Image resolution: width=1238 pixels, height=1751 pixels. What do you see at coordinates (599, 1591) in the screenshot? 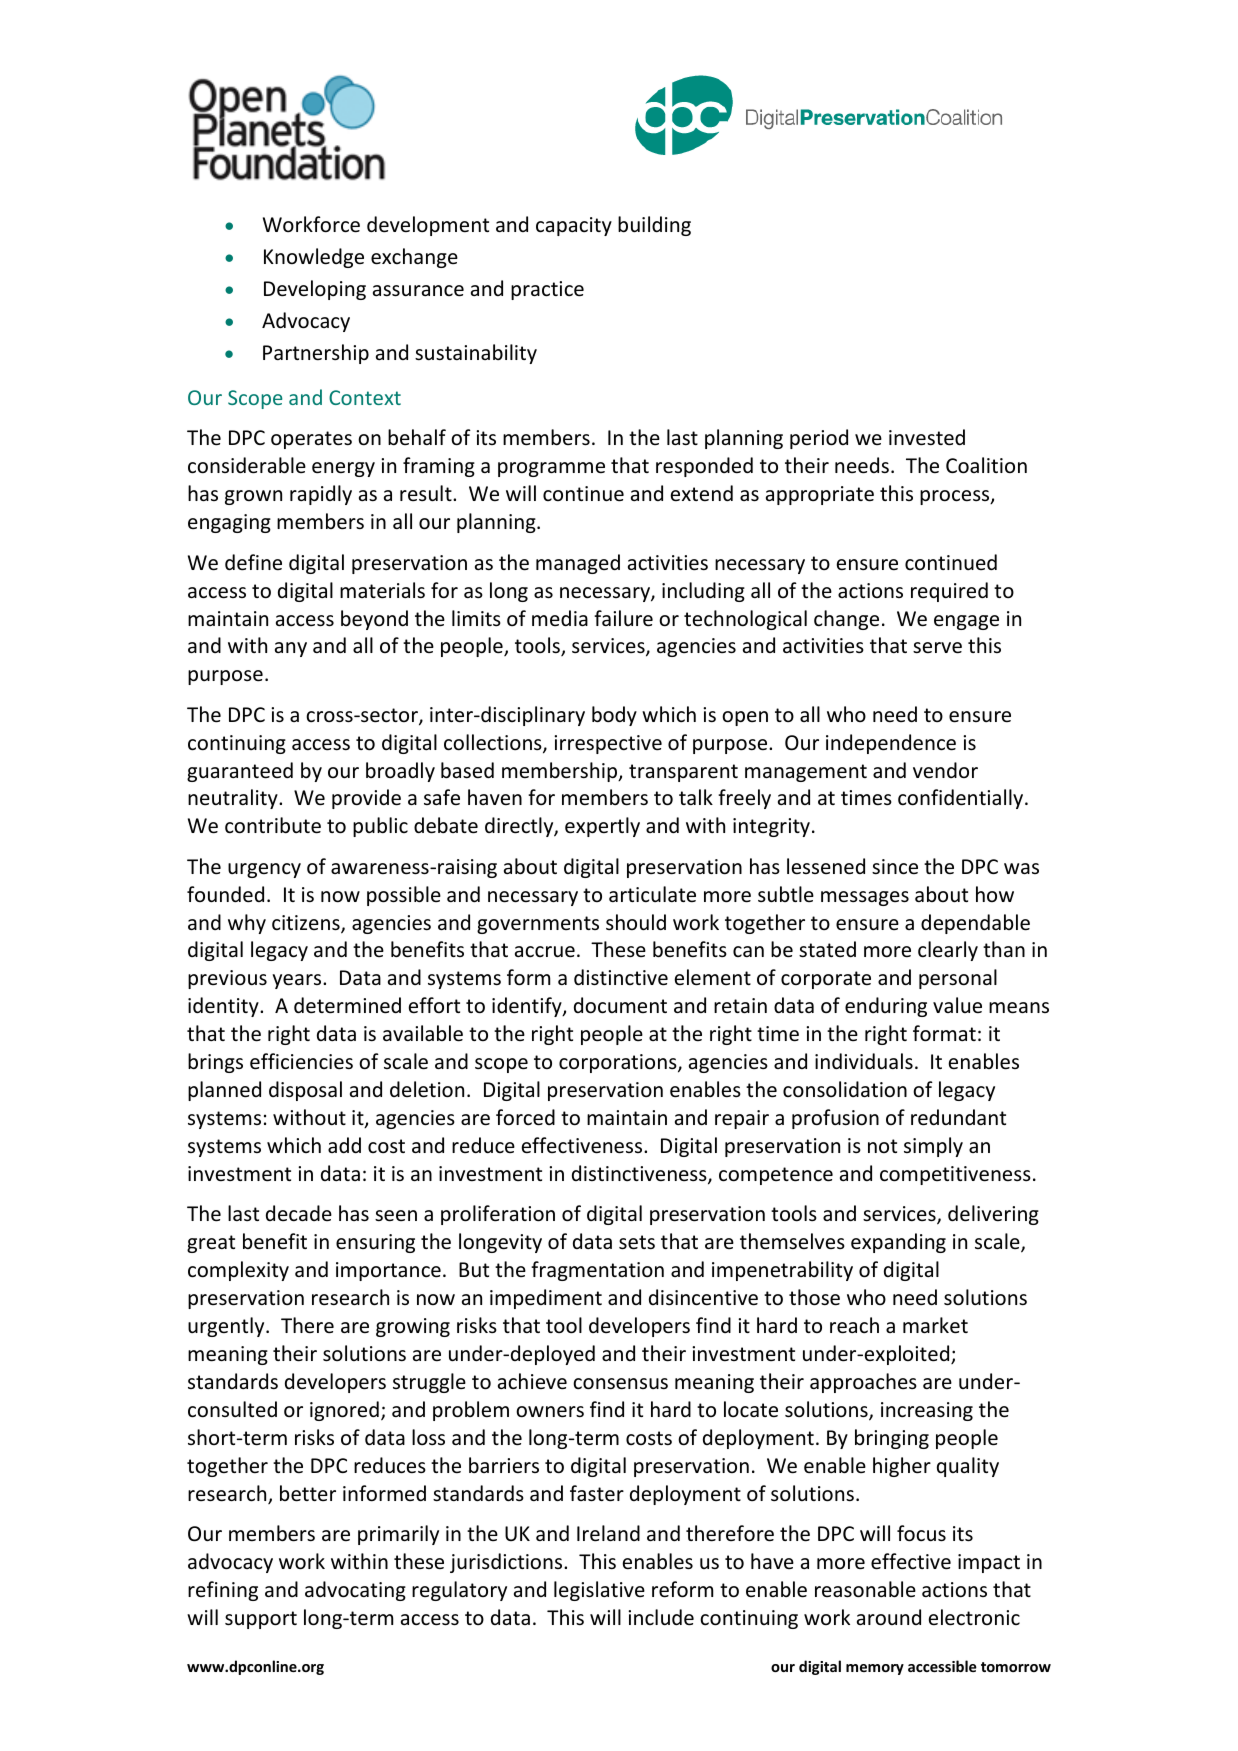
I see `legislative` at bounding box center [599, 1591].
